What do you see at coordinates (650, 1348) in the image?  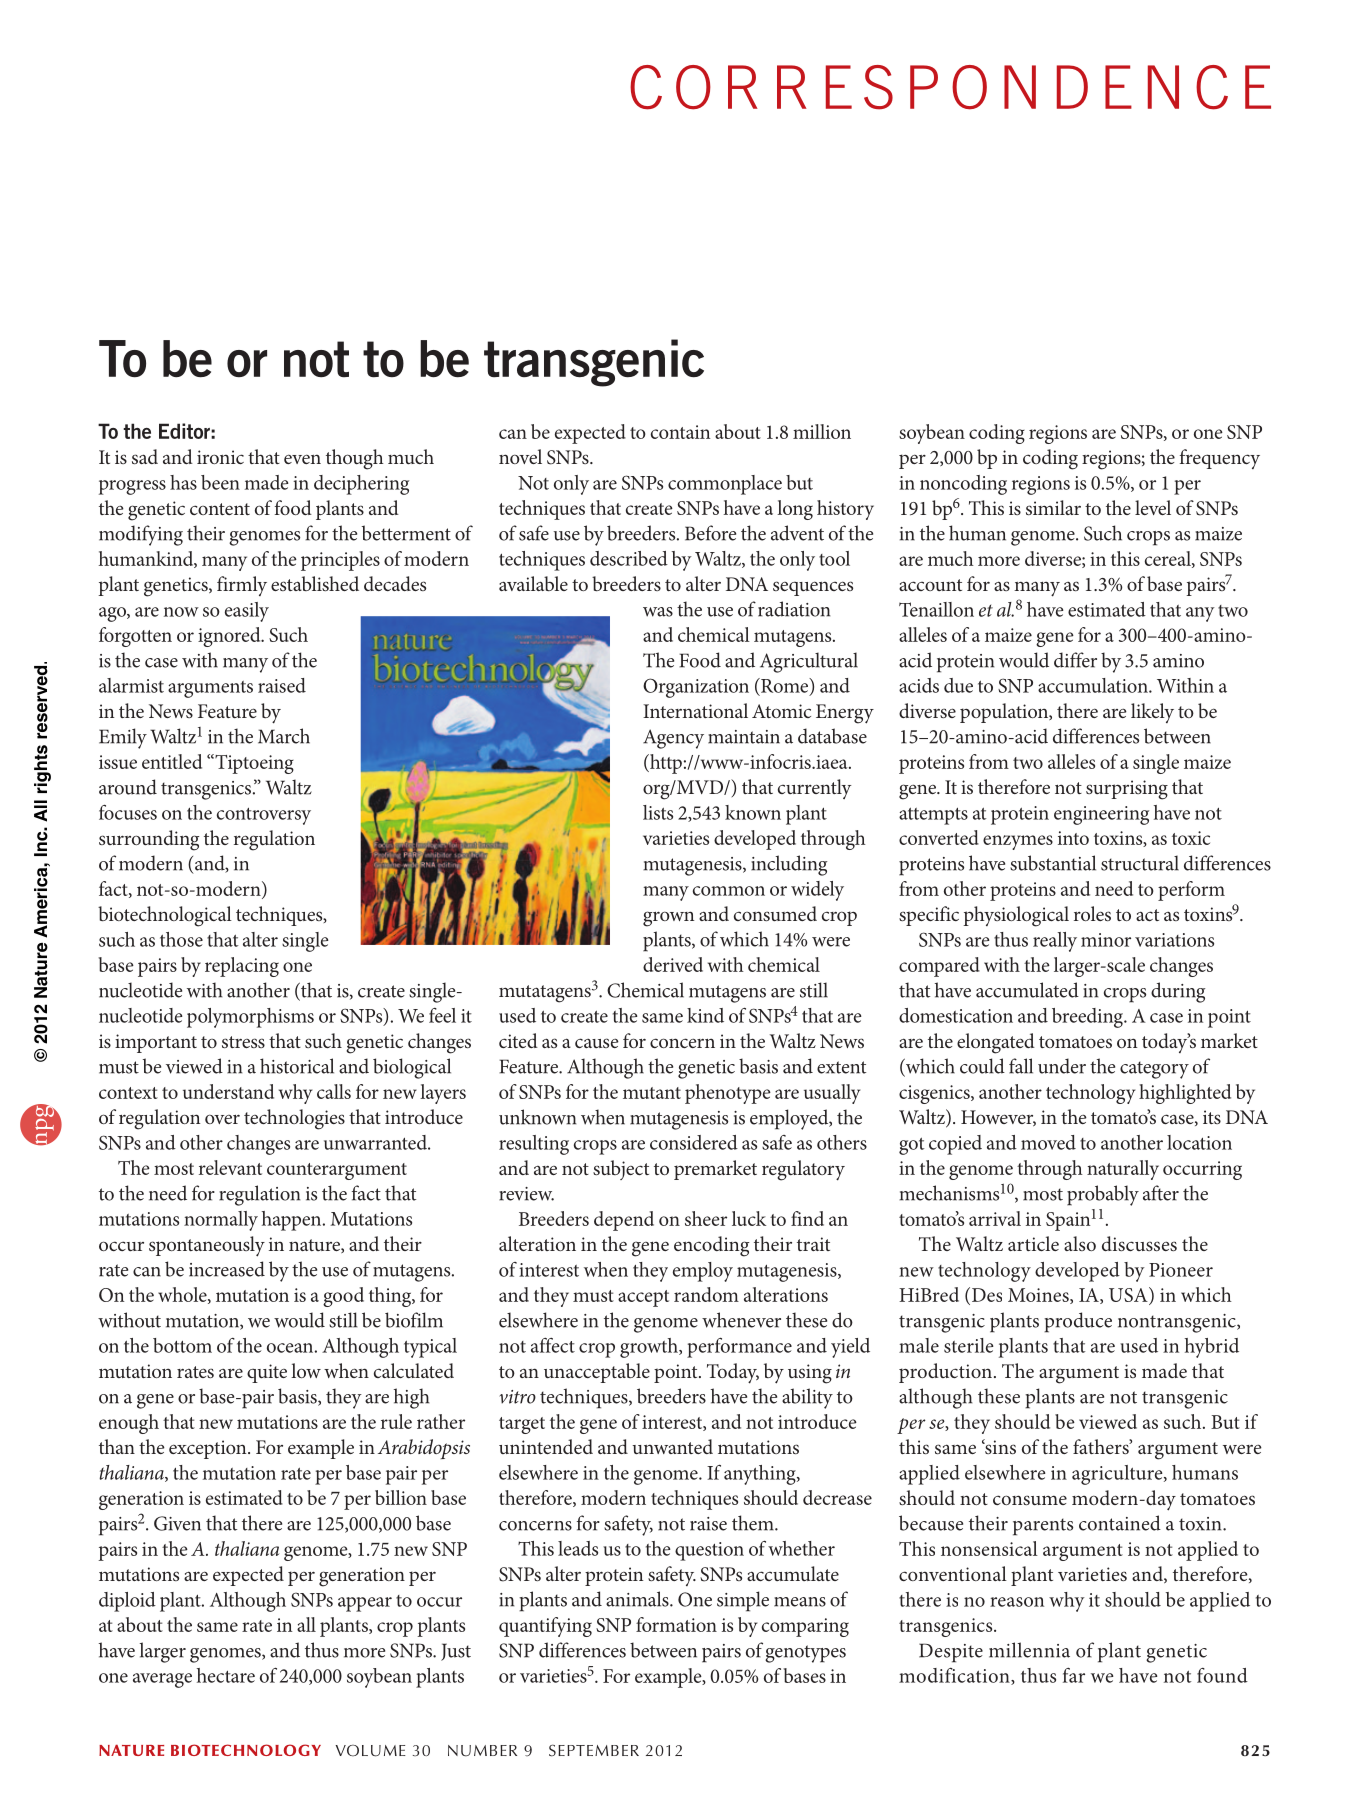 I see `growth` at bounding box center [650, 1348].
